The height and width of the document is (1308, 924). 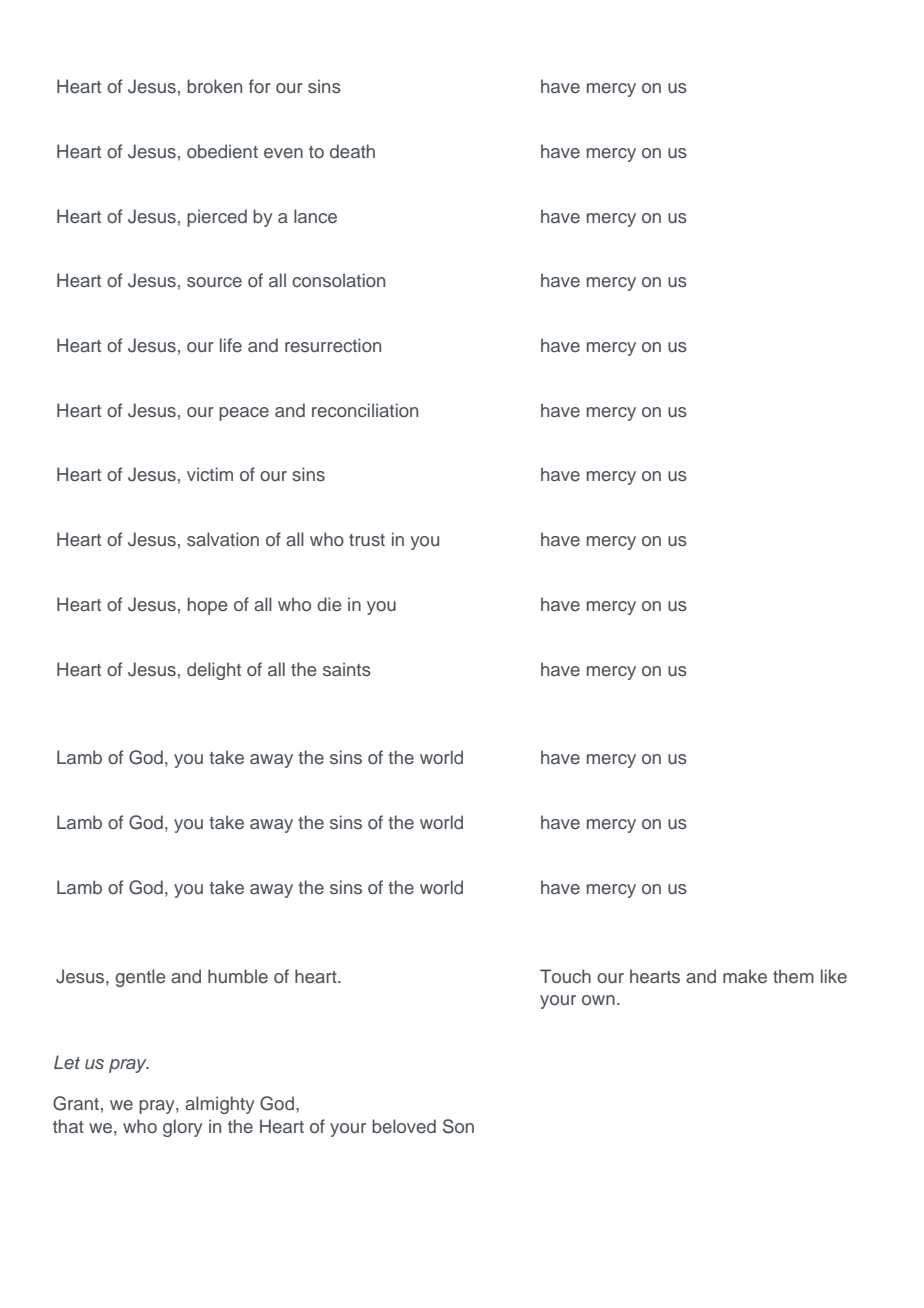 What do you see at coordinates (214, 86) in the document?
I see `broken` at bounding box center [214, 86].
